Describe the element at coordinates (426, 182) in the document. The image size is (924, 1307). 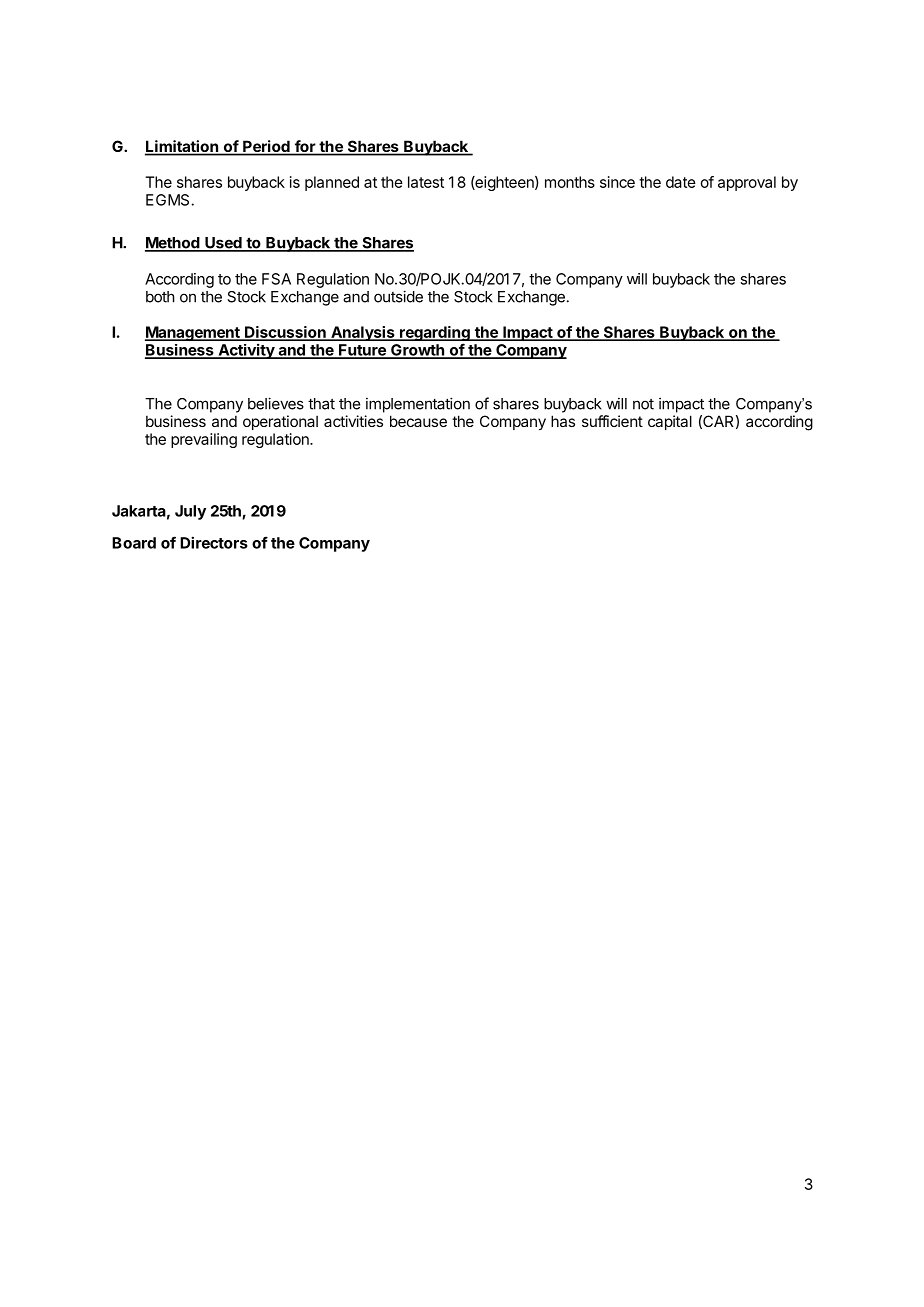
I see `latest` at that location.
